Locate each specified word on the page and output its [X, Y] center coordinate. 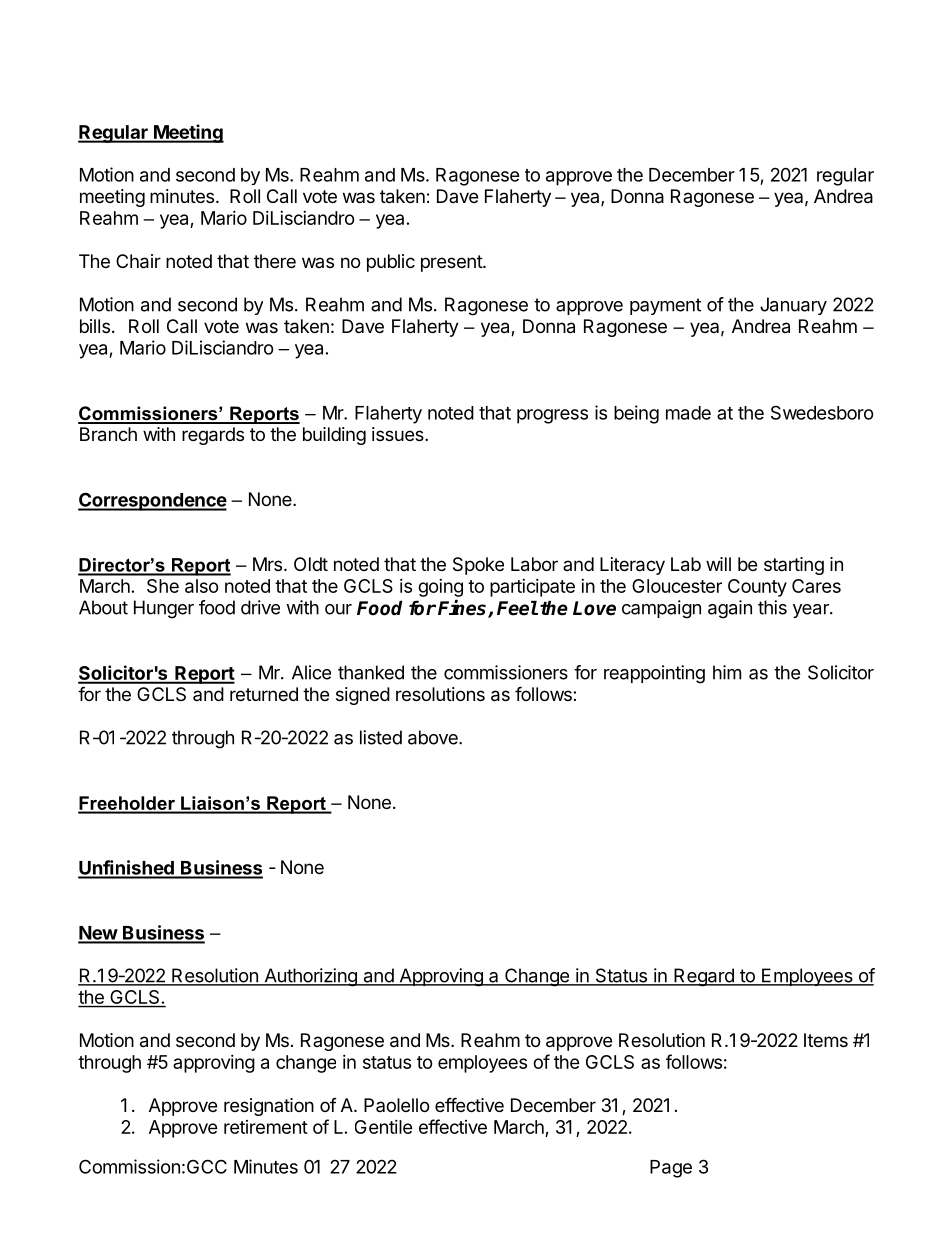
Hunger [164, 609]
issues [399, 434]
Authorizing [310, 977]
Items [826, 1040]
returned [264, 694]
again [730, 609]
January [793, 306]
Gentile [384, 1127]
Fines [463, 609]
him [727, 672]
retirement [266, 1127]
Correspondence [152, 501]
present [452, 263]
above [434, 737]
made [688, 413]
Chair [138, 261]
